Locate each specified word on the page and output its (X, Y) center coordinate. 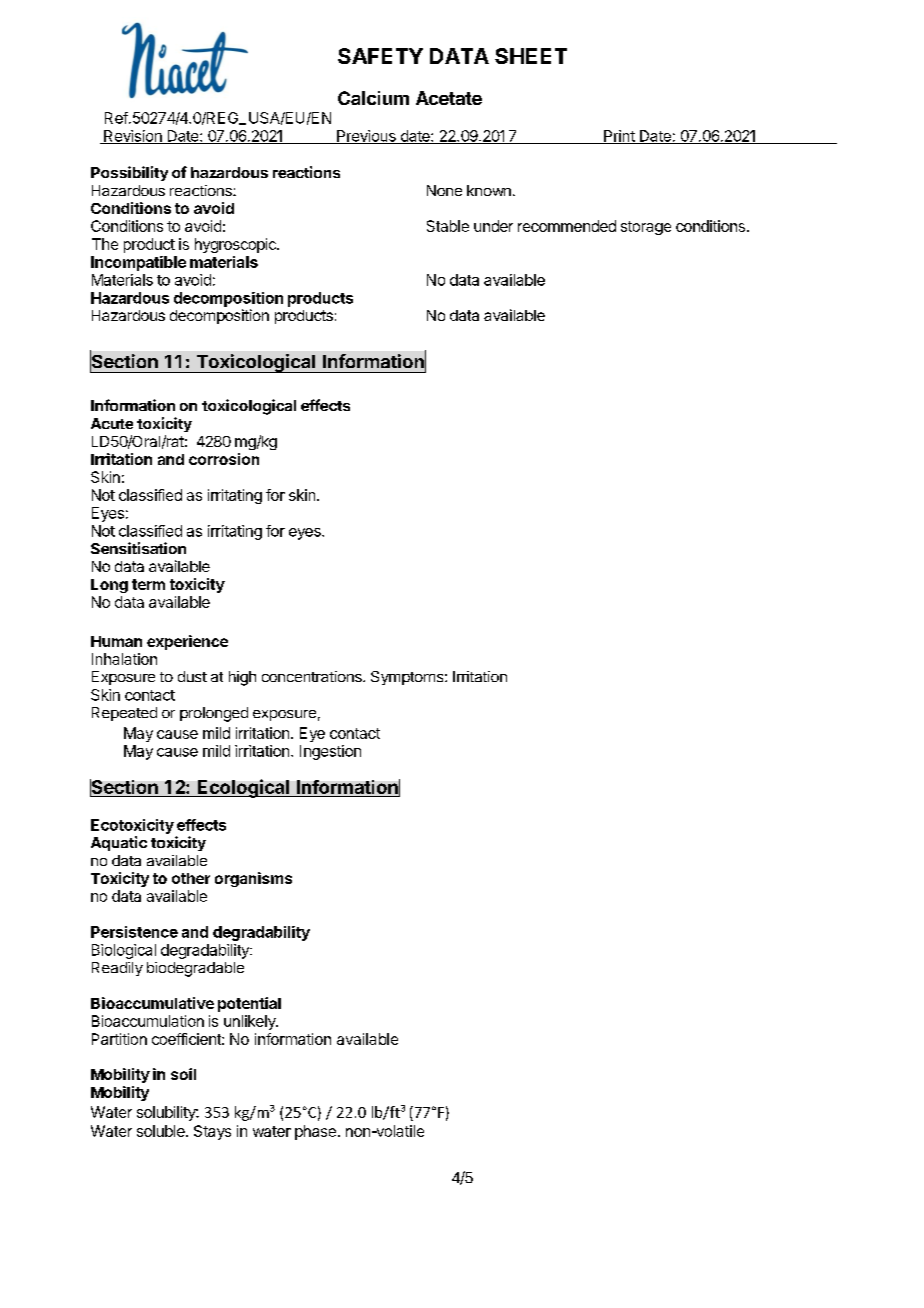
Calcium (373, 98)
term (148, 584)
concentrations (313, 676)
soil (183, 1074)
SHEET (531, 56)
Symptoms (408, 678)
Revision (133, 137)
